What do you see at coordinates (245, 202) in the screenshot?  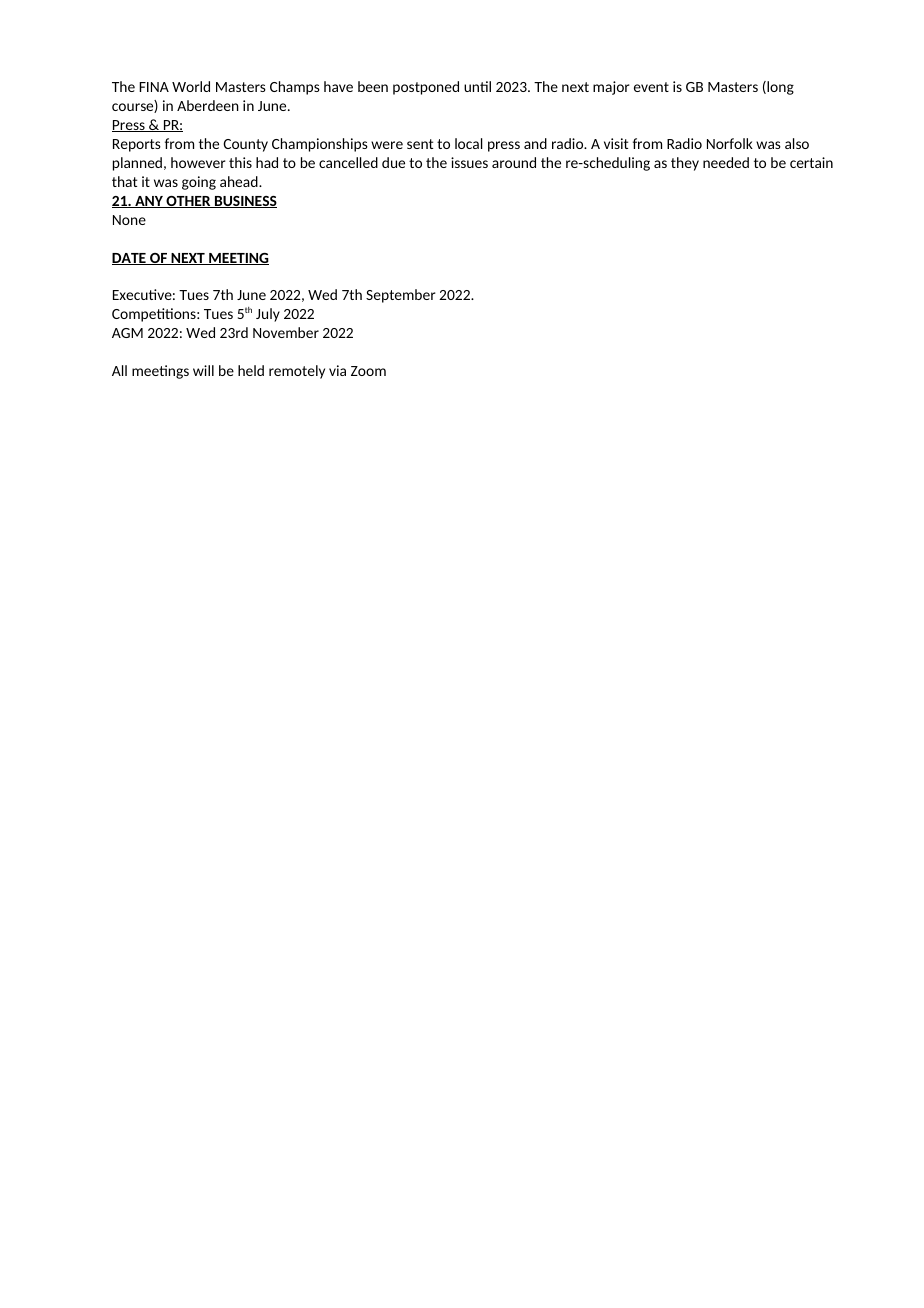 I see `BUSINESS` at bounding box center [245, 202].
